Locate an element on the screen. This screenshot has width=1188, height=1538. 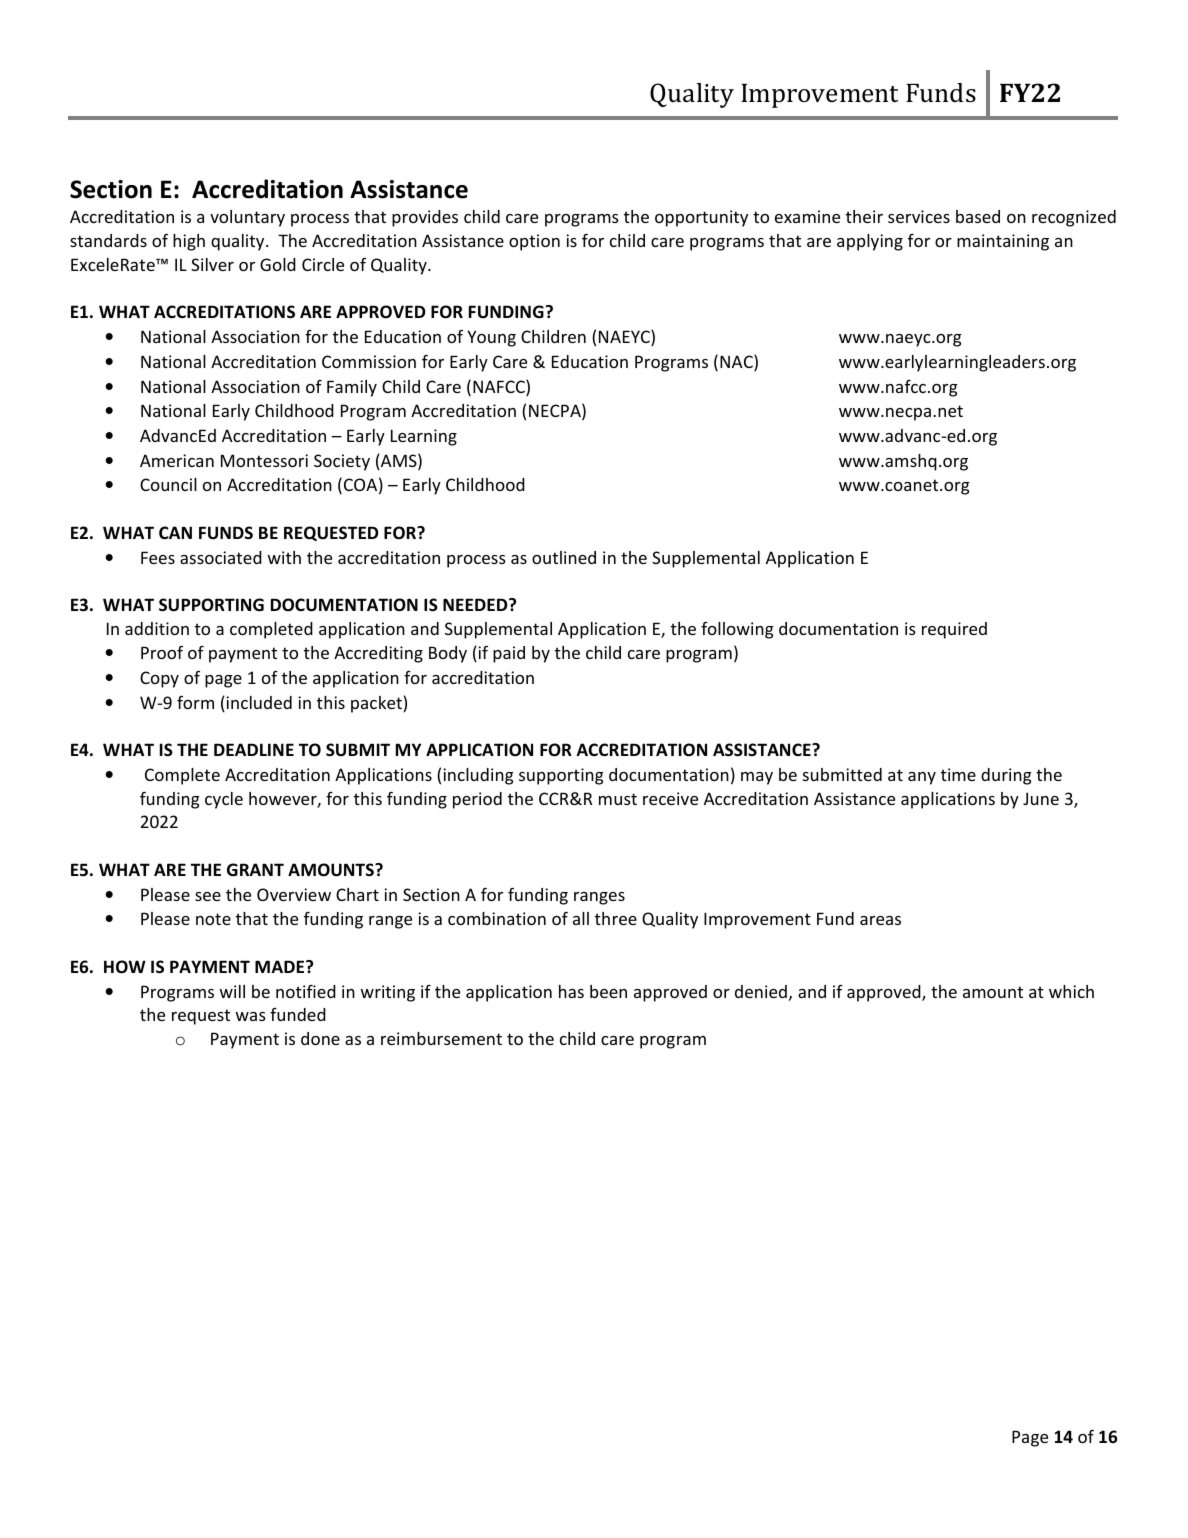
was is located at coordinates (251, 1016).
